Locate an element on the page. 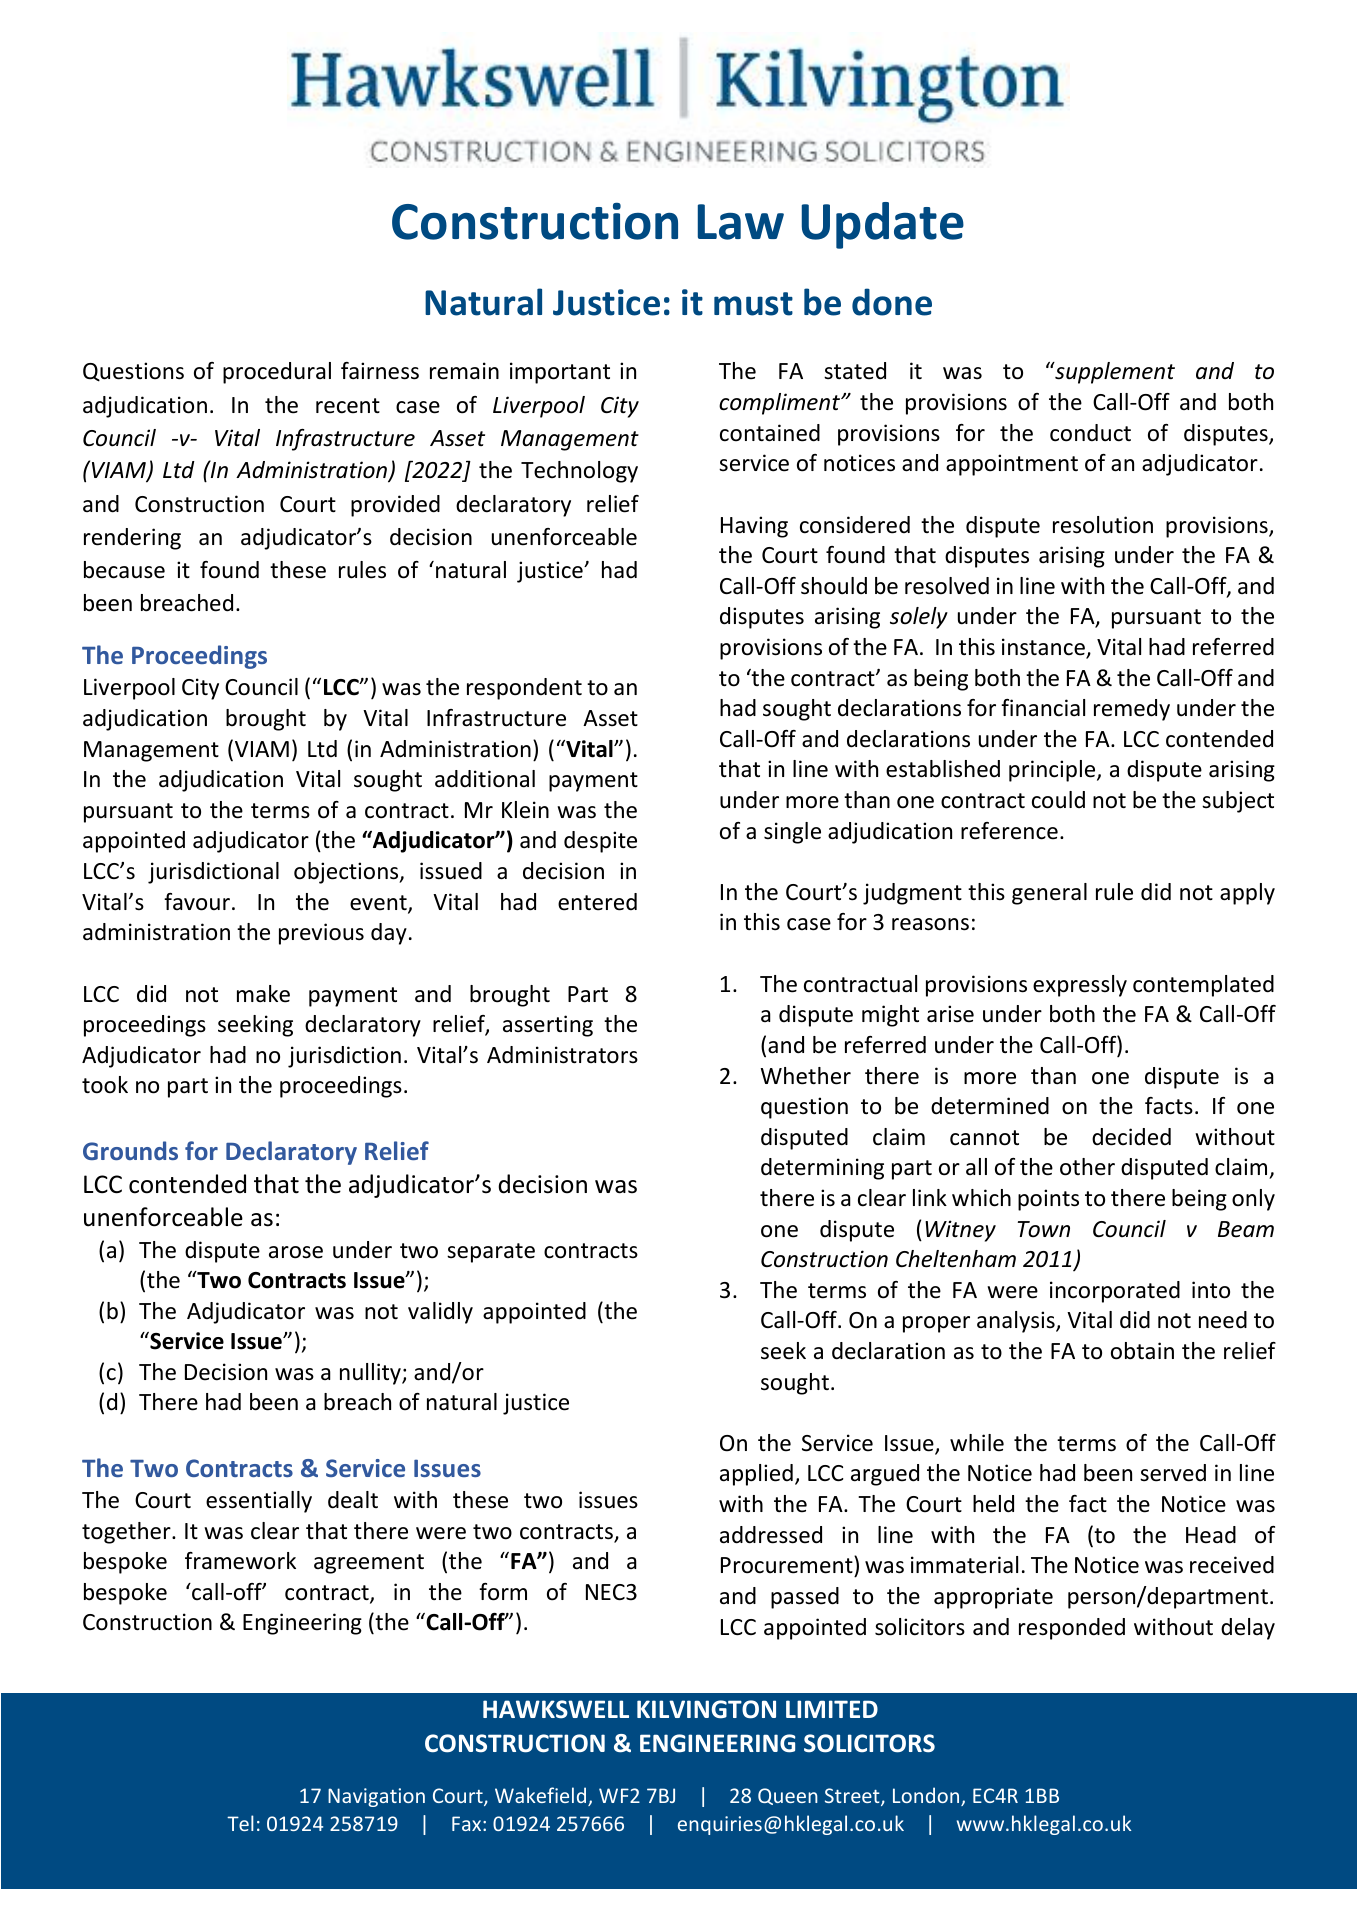  despite is located at coordinates (600, 842).
